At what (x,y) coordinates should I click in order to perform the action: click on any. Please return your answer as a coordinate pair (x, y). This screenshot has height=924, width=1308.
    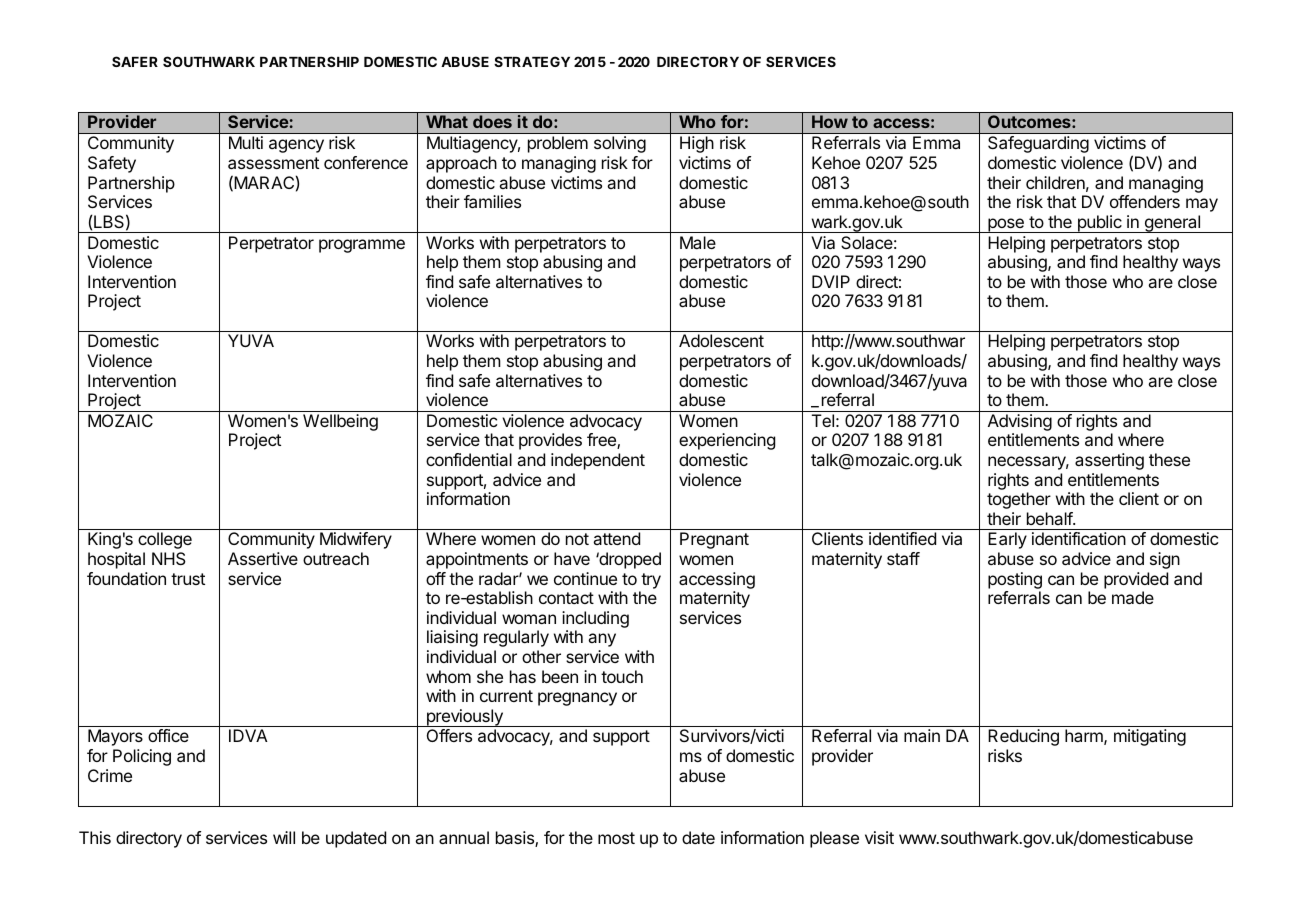
    Looking at the image, I should click on (602, 640).
